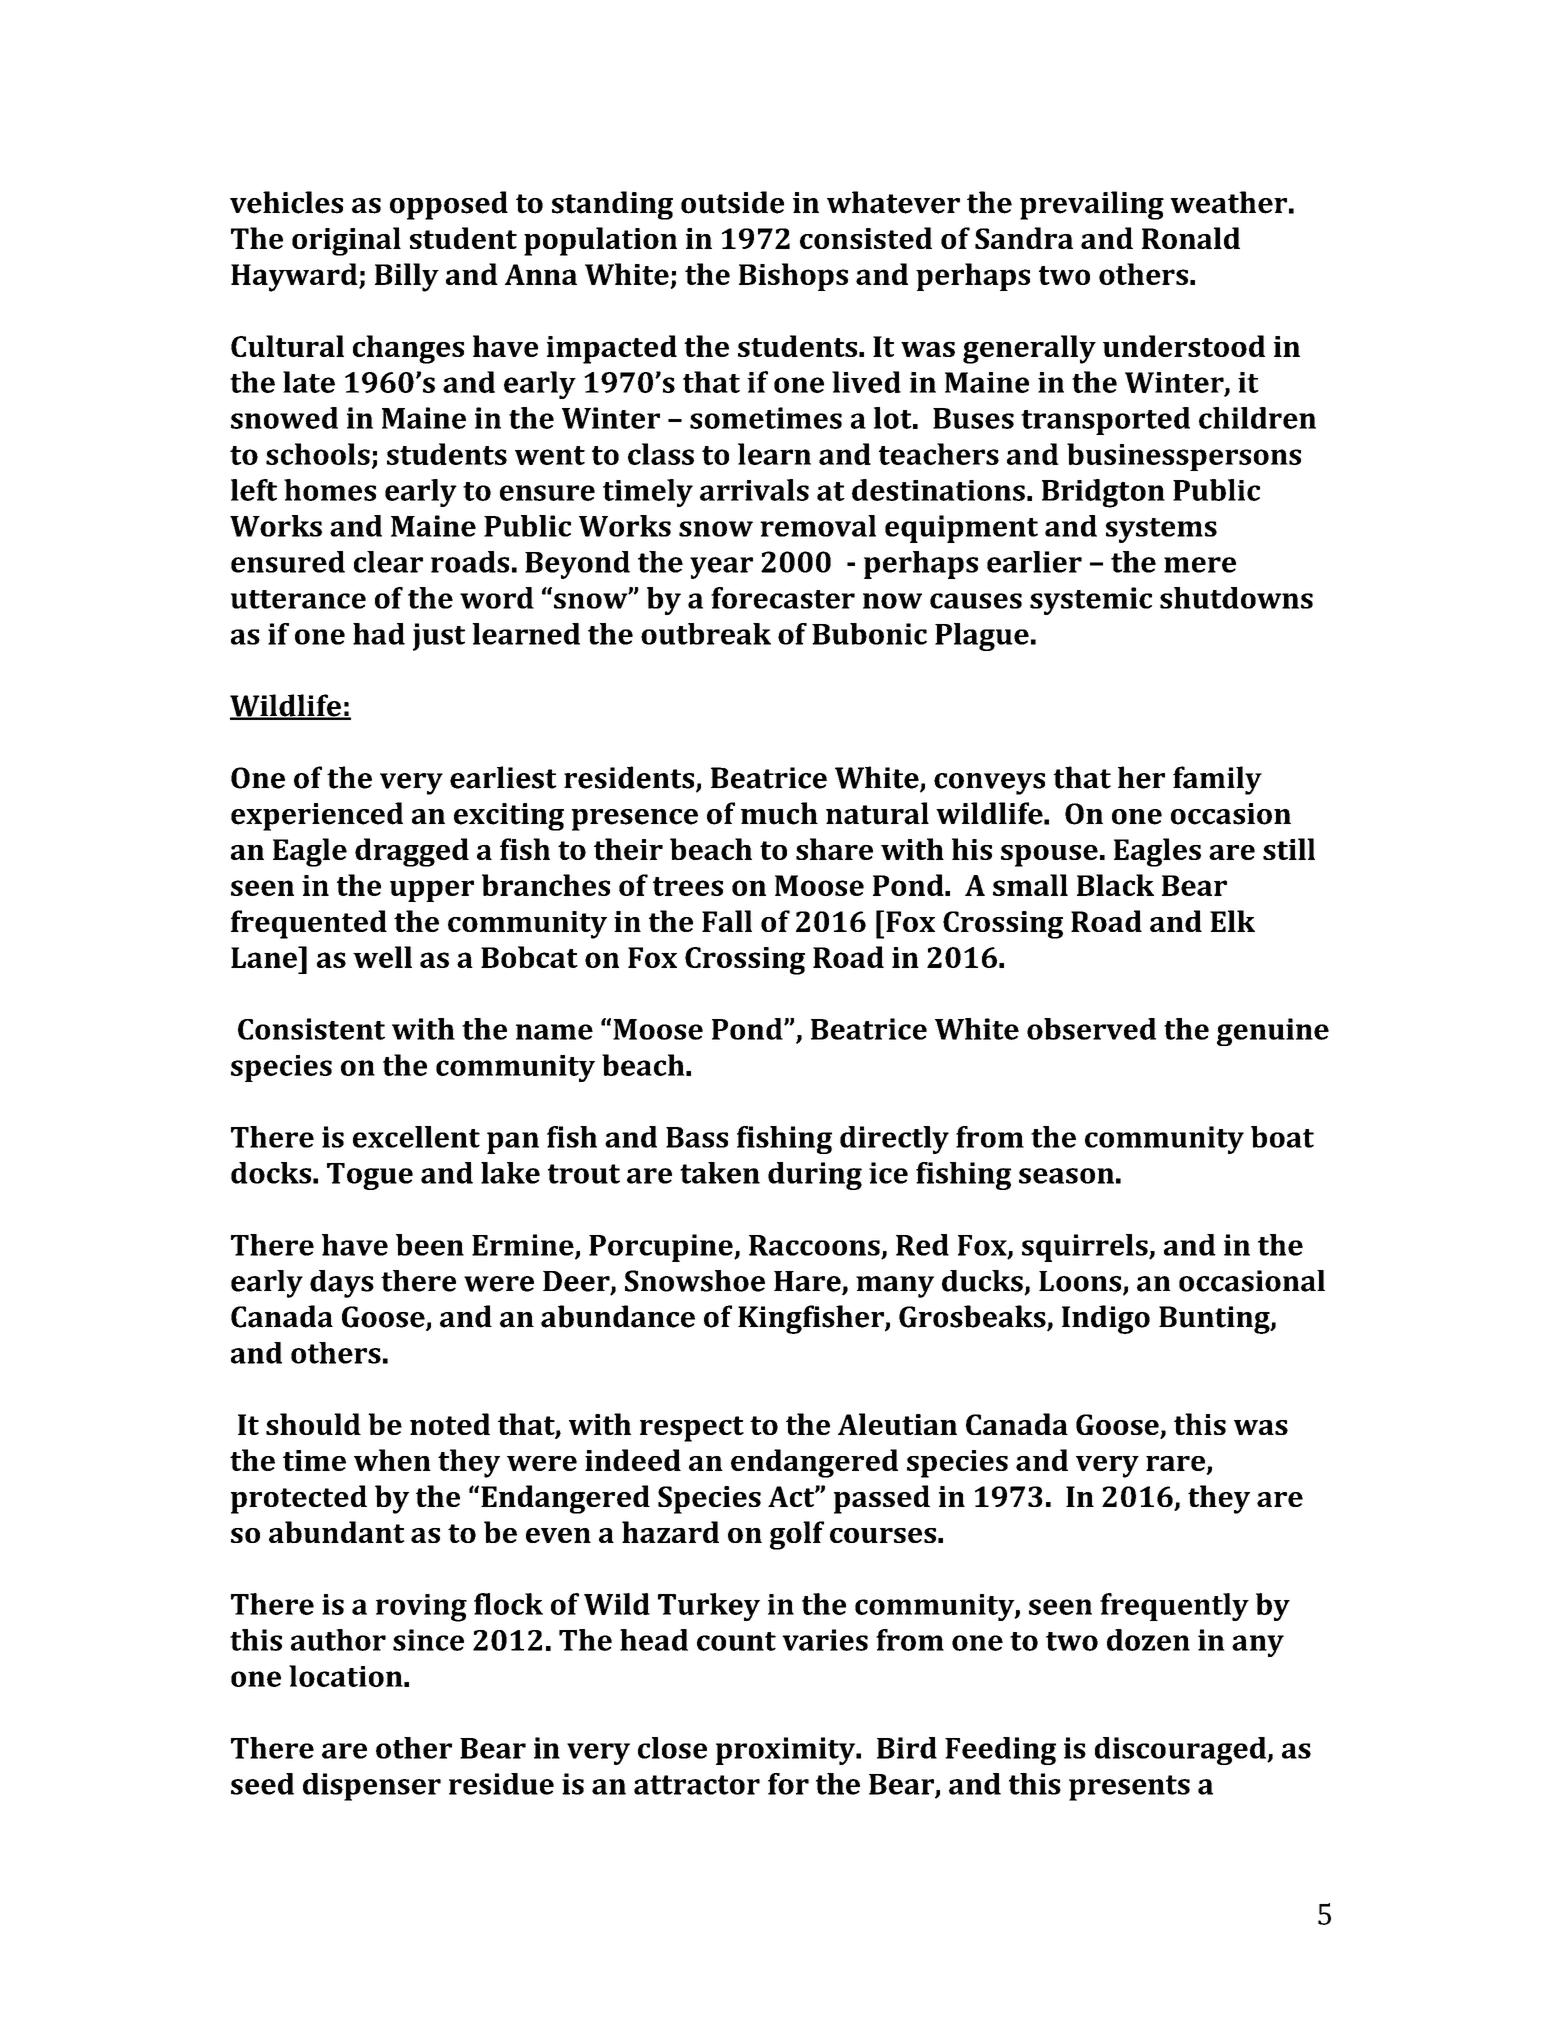  I want to click on respect, so click(692, 1429).
